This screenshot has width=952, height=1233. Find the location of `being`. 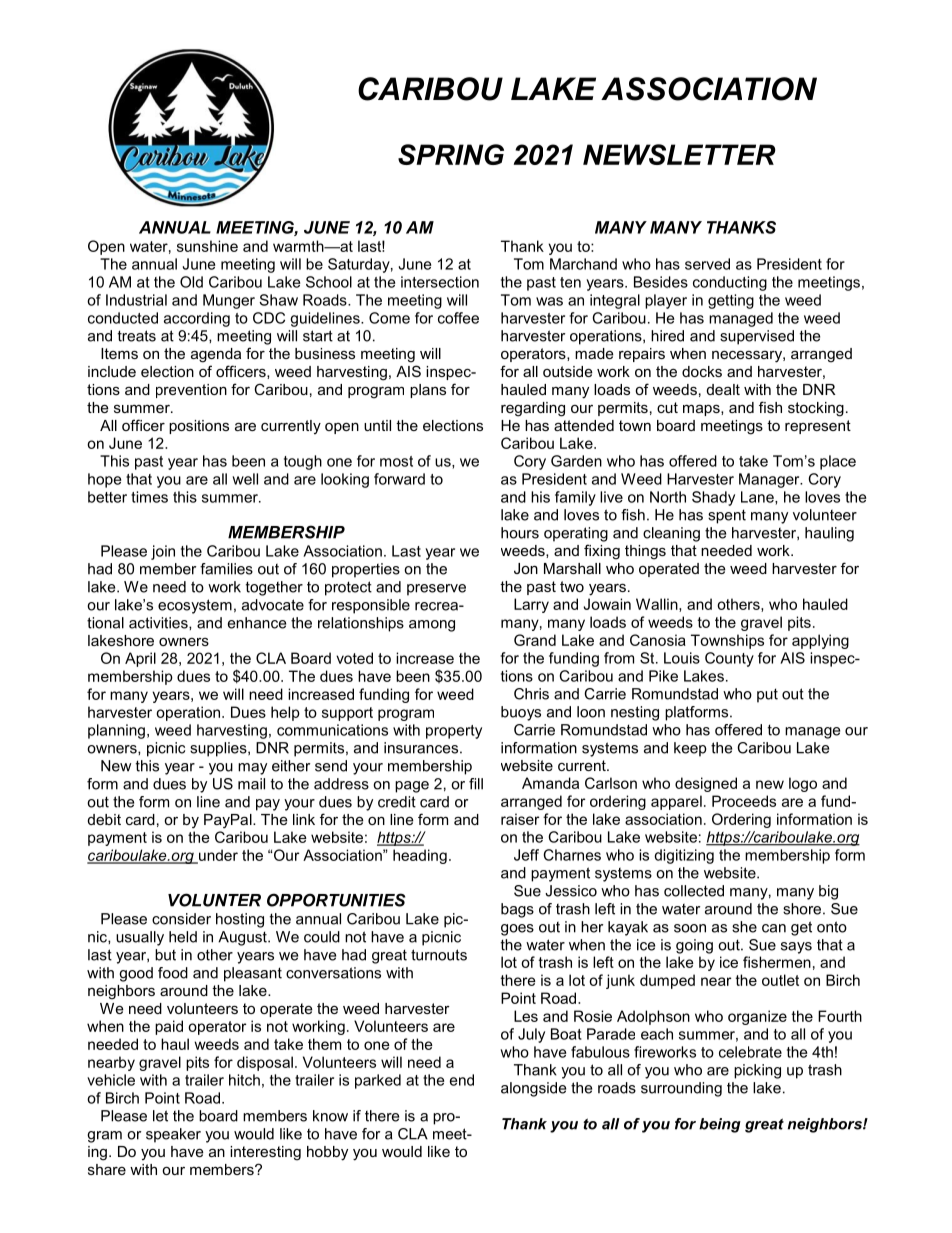

being is located at coordinates (720, 1125).
